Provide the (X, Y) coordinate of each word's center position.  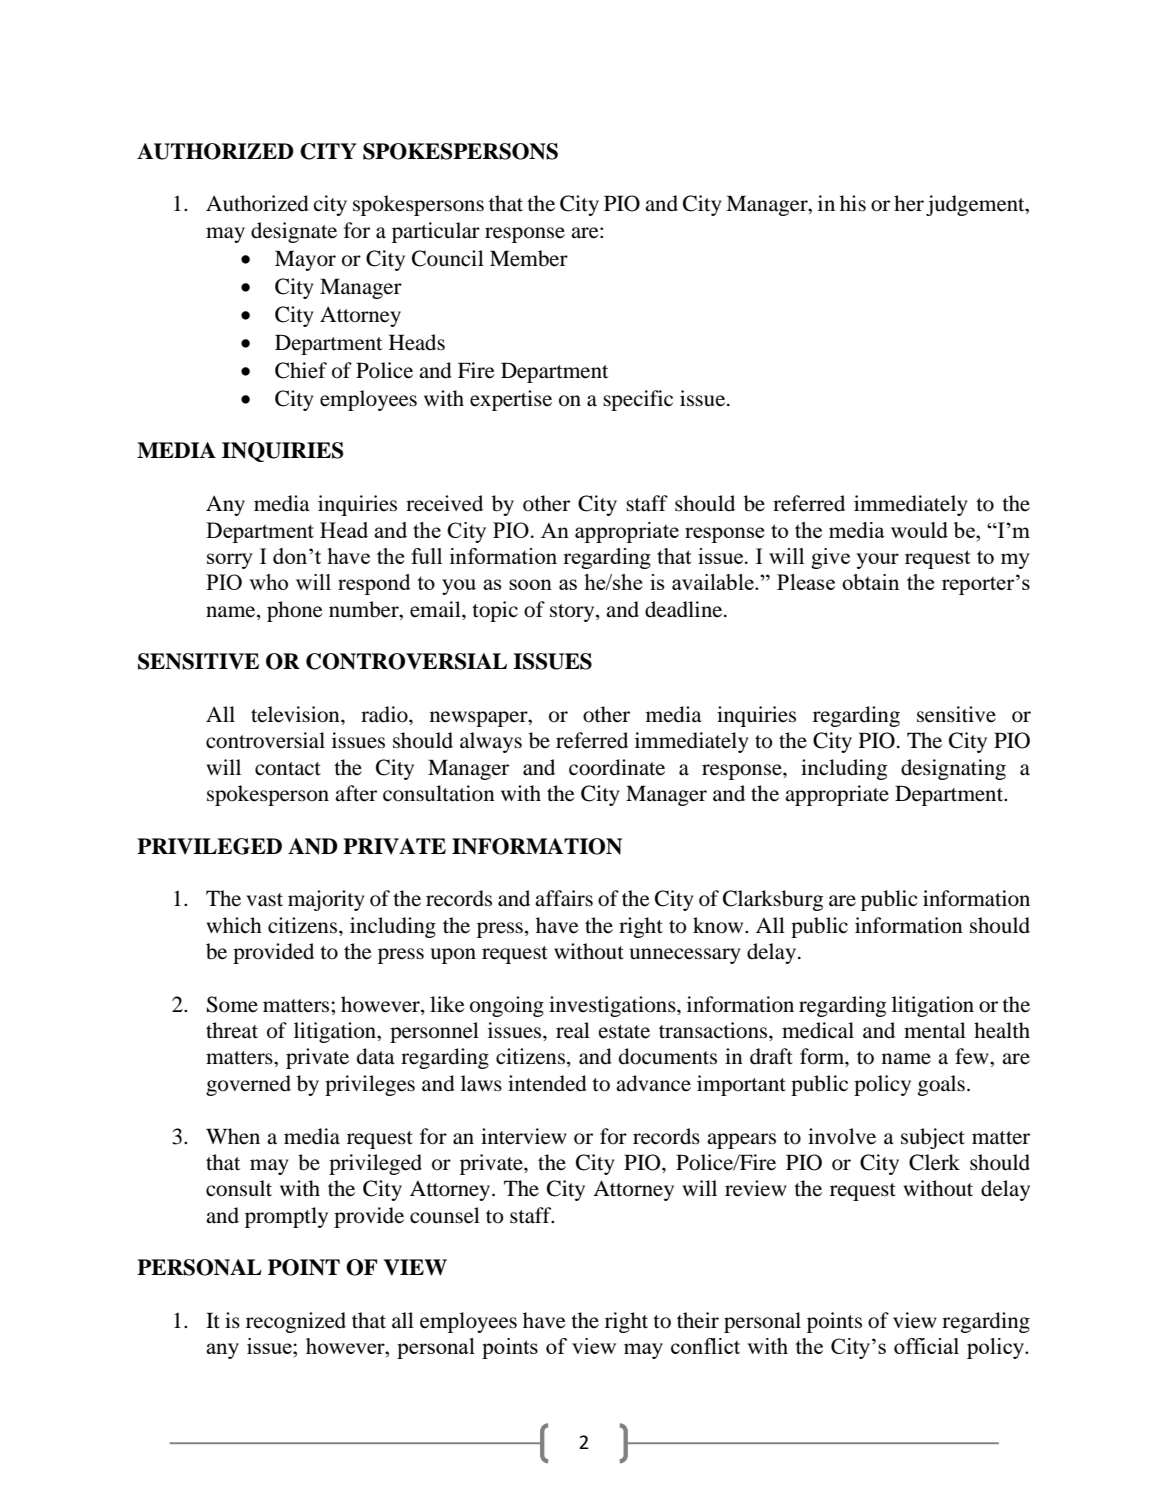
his (853, 203)
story (573, 613)
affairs (564, 898)
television (296, 714)
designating (953, 769)
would (919, 530)
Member (529, 258)
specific (638, 400)
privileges (370, 1085)
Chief (301, 370)
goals (941, 1085)
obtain (870, 582)
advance (653, 1083)
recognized (296, 1322)
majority (326, 900)
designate (294, 232)
